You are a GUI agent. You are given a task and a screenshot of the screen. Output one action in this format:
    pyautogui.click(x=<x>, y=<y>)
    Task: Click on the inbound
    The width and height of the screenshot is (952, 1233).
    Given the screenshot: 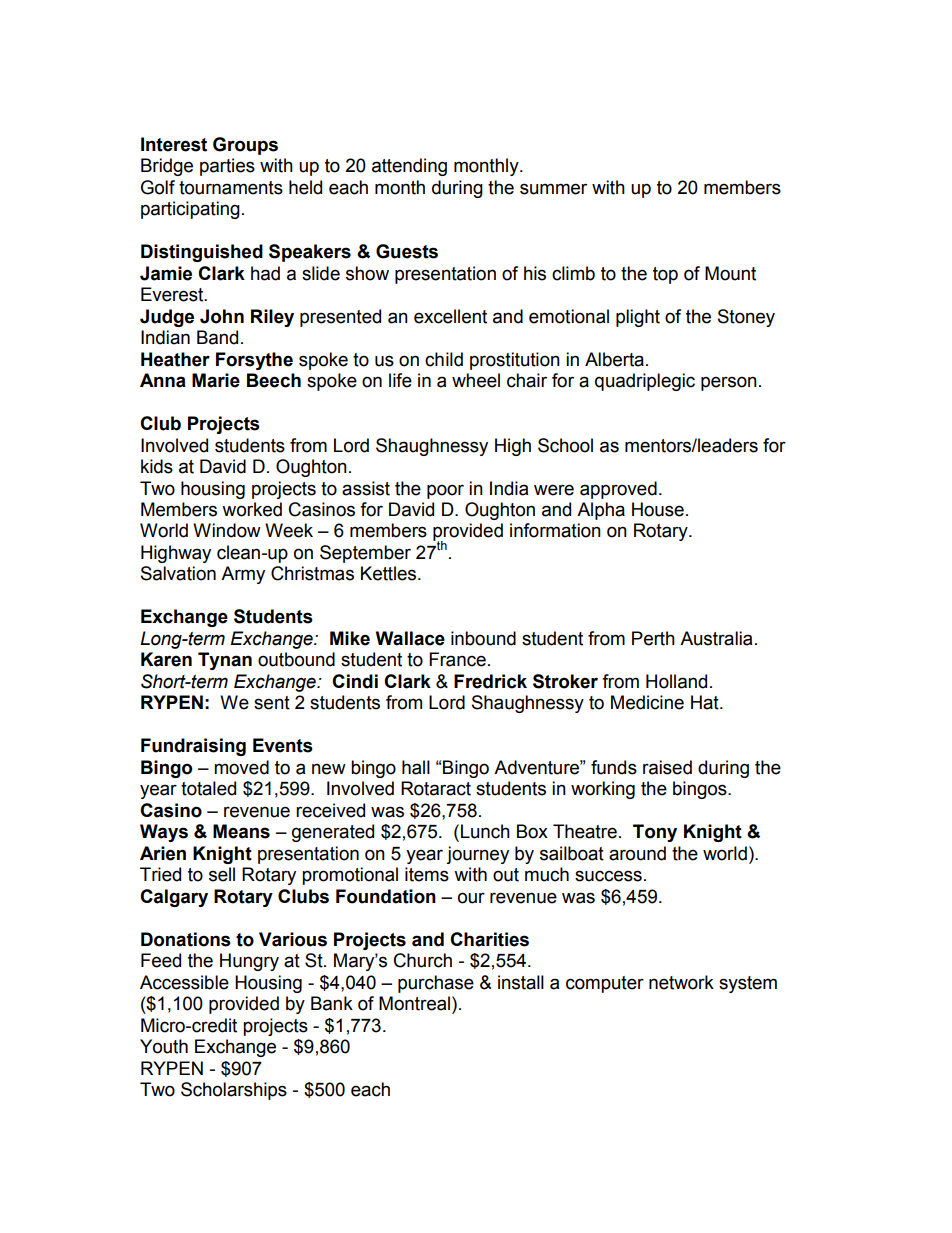 What is the action you would take?
    pyautogui.click(x=483, y=638)
